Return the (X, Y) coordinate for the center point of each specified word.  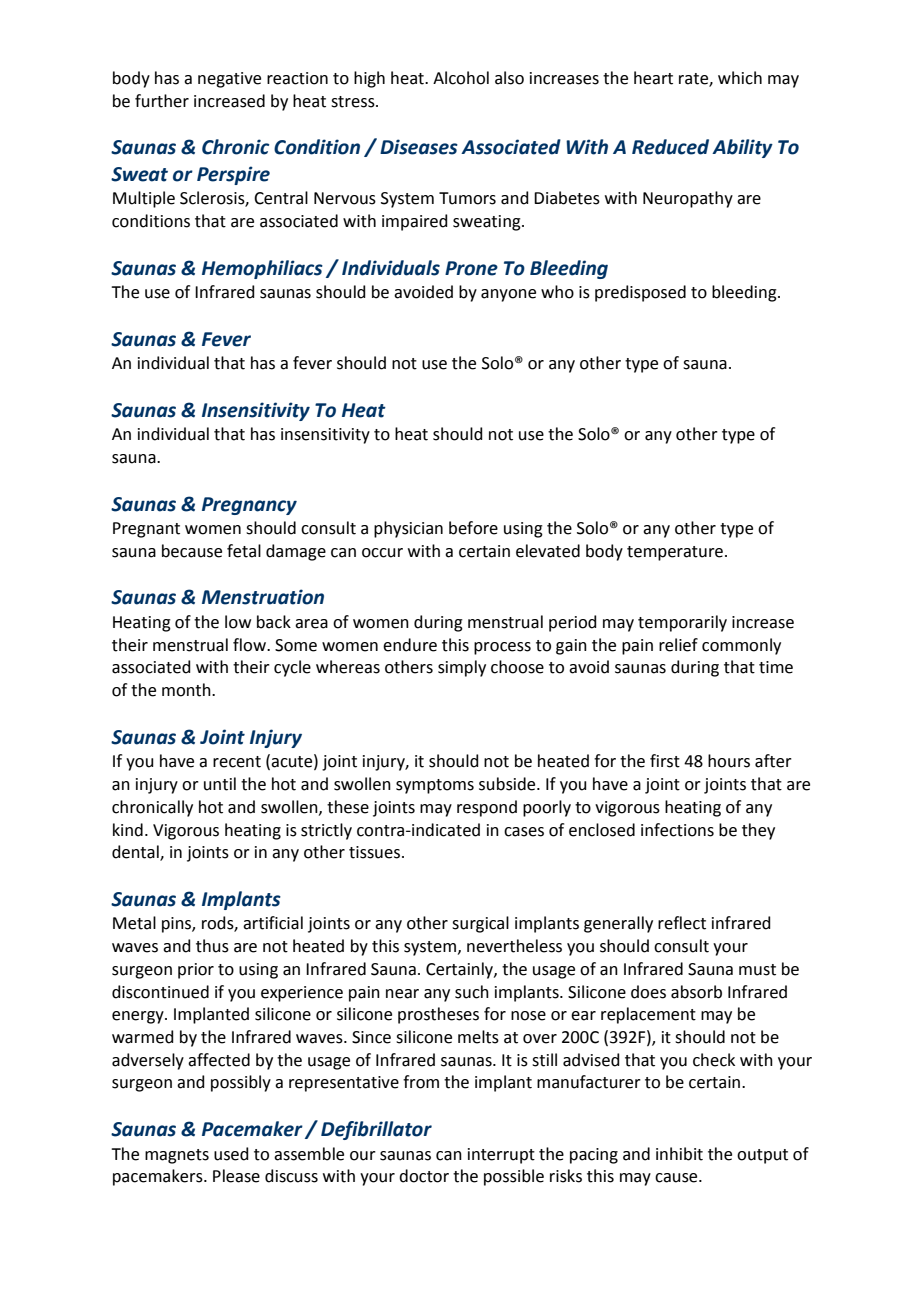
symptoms (435, 786)
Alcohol (461, 78)
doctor (424, 1176)
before (473, 528)
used (231, 1154)
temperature (675, 553)
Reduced (670, 147)
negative (229, 80)
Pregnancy (249, 506)
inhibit (679, 1154)
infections (677, 830)
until (220, 784)
